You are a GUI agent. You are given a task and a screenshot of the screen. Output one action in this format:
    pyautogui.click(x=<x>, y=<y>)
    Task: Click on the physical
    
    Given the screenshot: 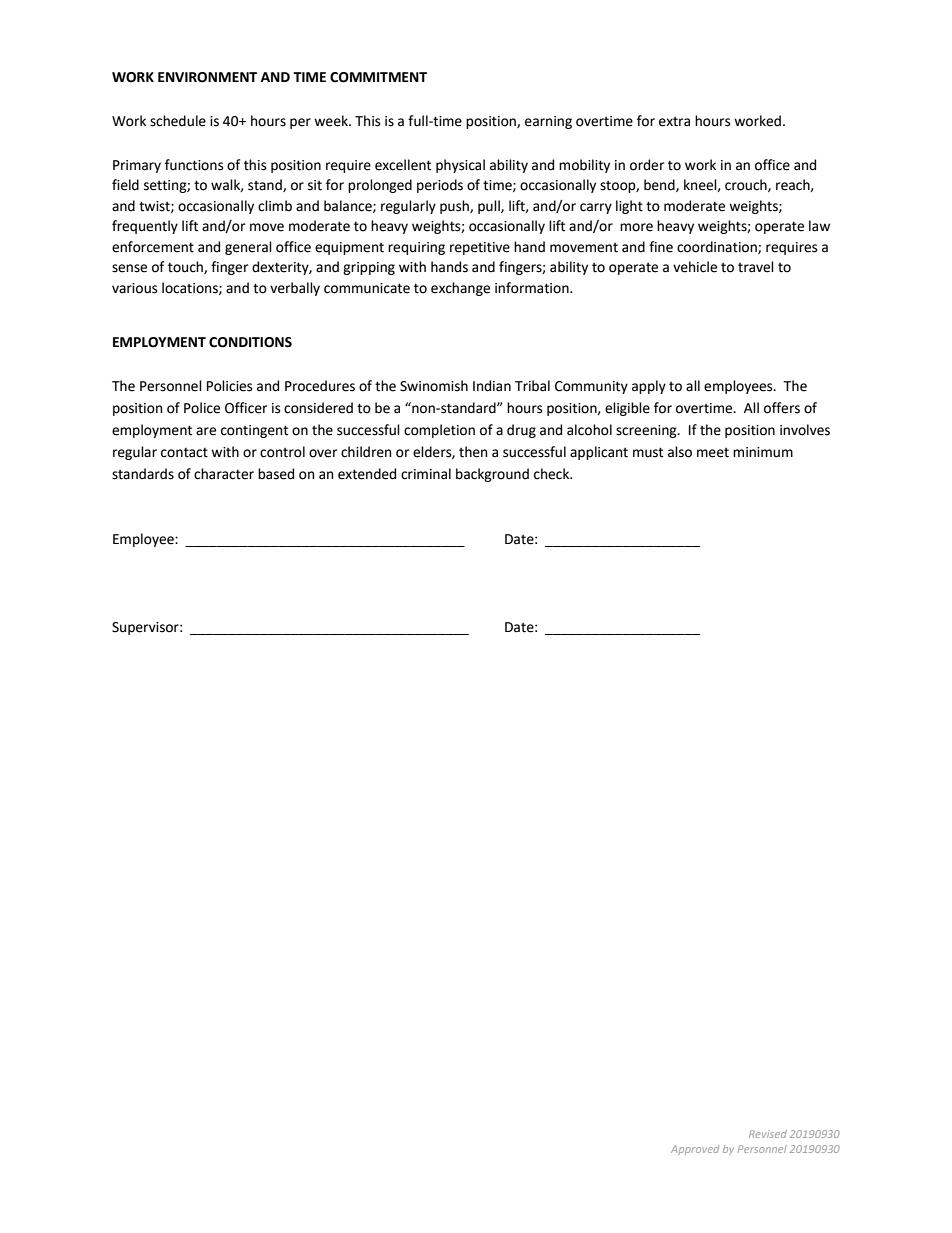 What is the action you would take?
    pyautogui.click(x=460, y=166)
